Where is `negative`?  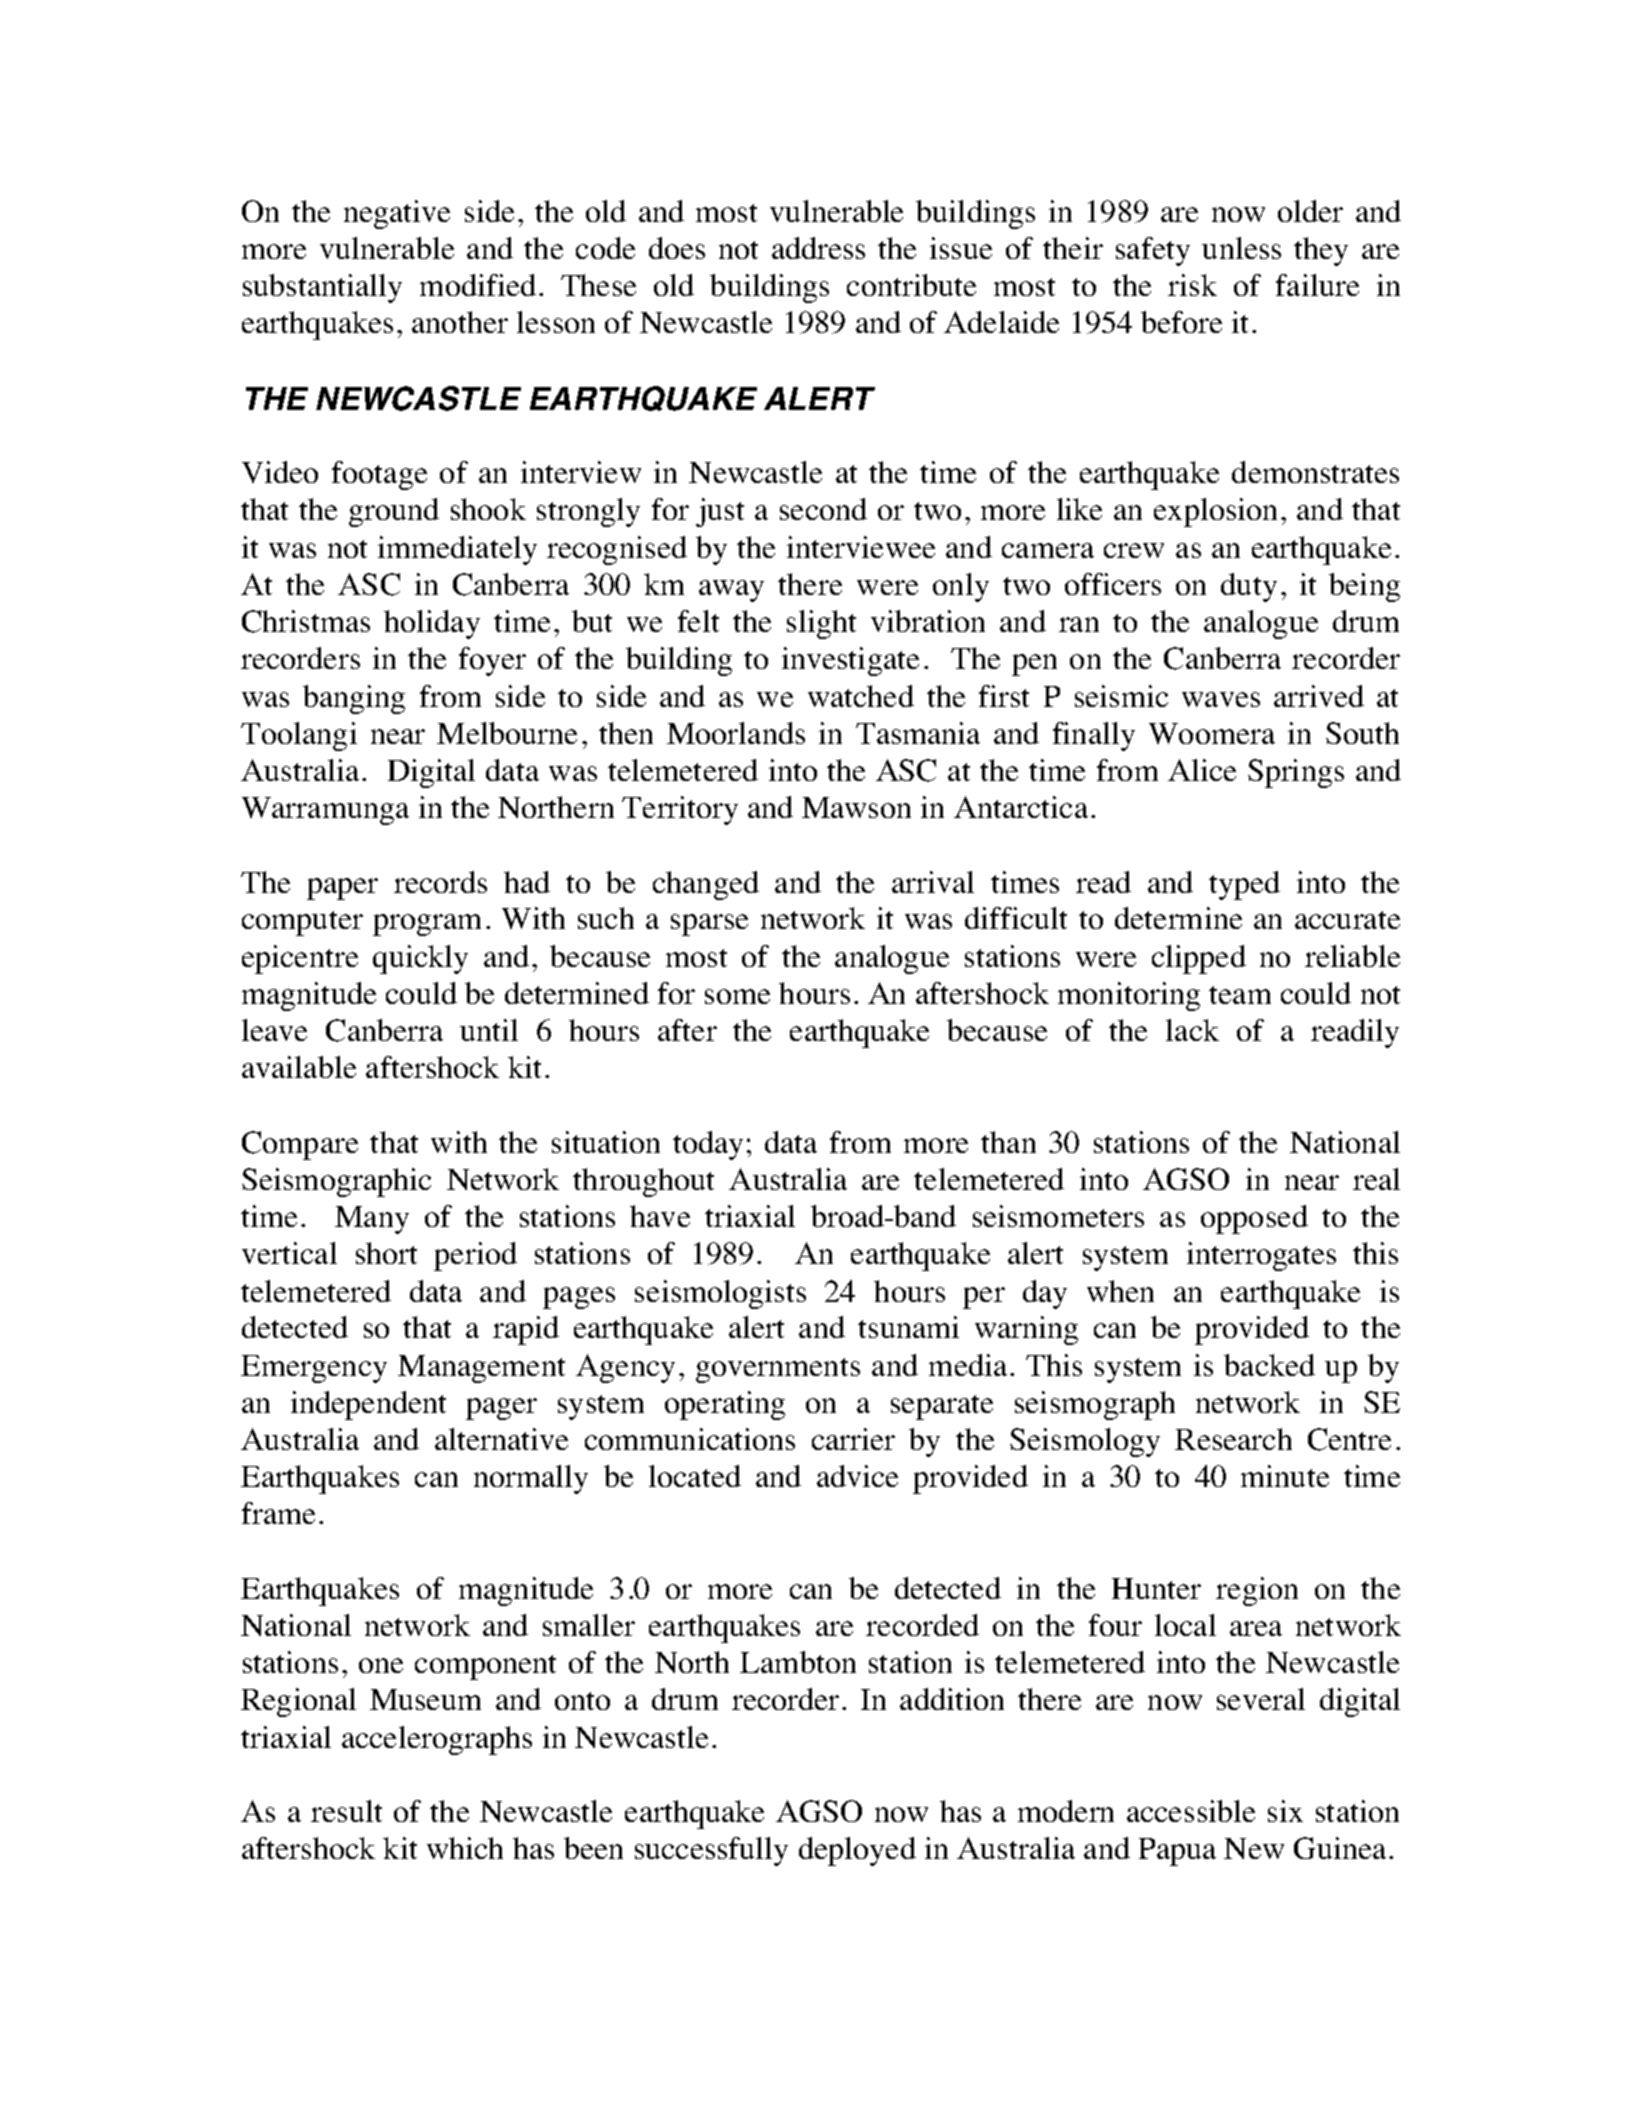
negative is located at coordinates (397, 214).
